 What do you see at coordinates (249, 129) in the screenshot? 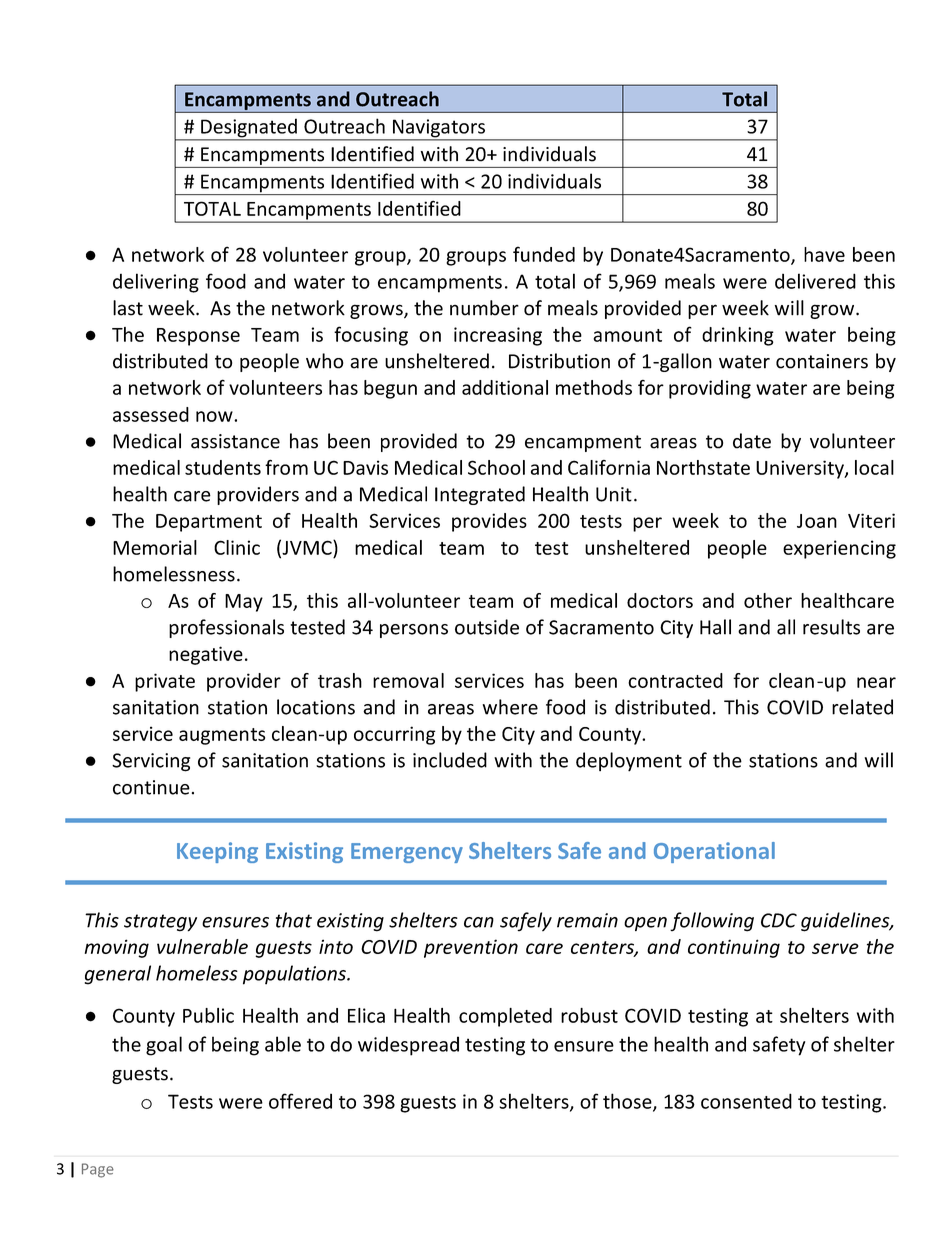
I see `Designated` at bounding box center [249, 129].
